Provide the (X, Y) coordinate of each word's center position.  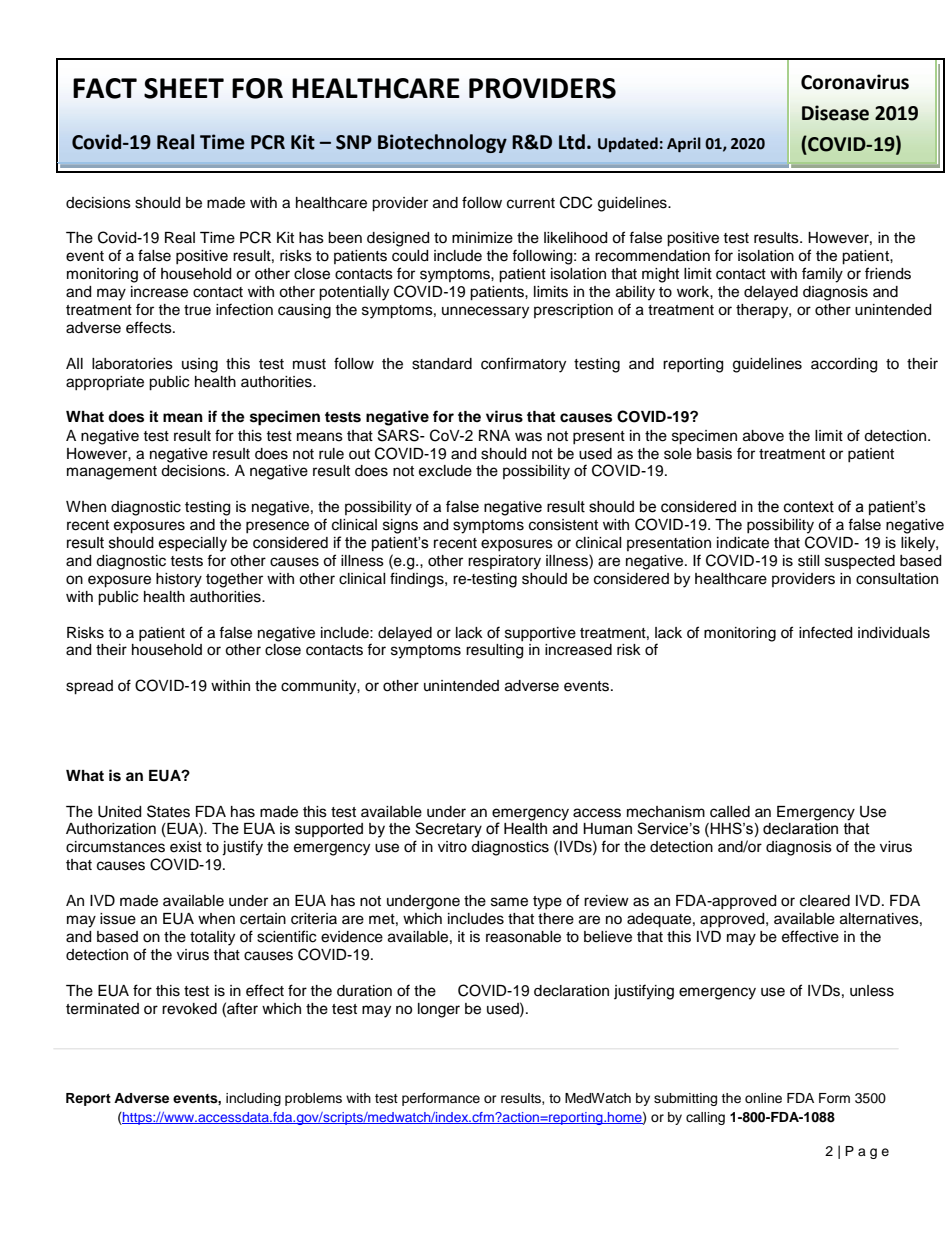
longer (439, 1010)
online (763, 1098)
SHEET (184, 88)
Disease (835, 113)
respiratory (504, 562)
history (179, 580)
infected (825, 632)
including (253, 1099)
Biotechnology (442, 143)
